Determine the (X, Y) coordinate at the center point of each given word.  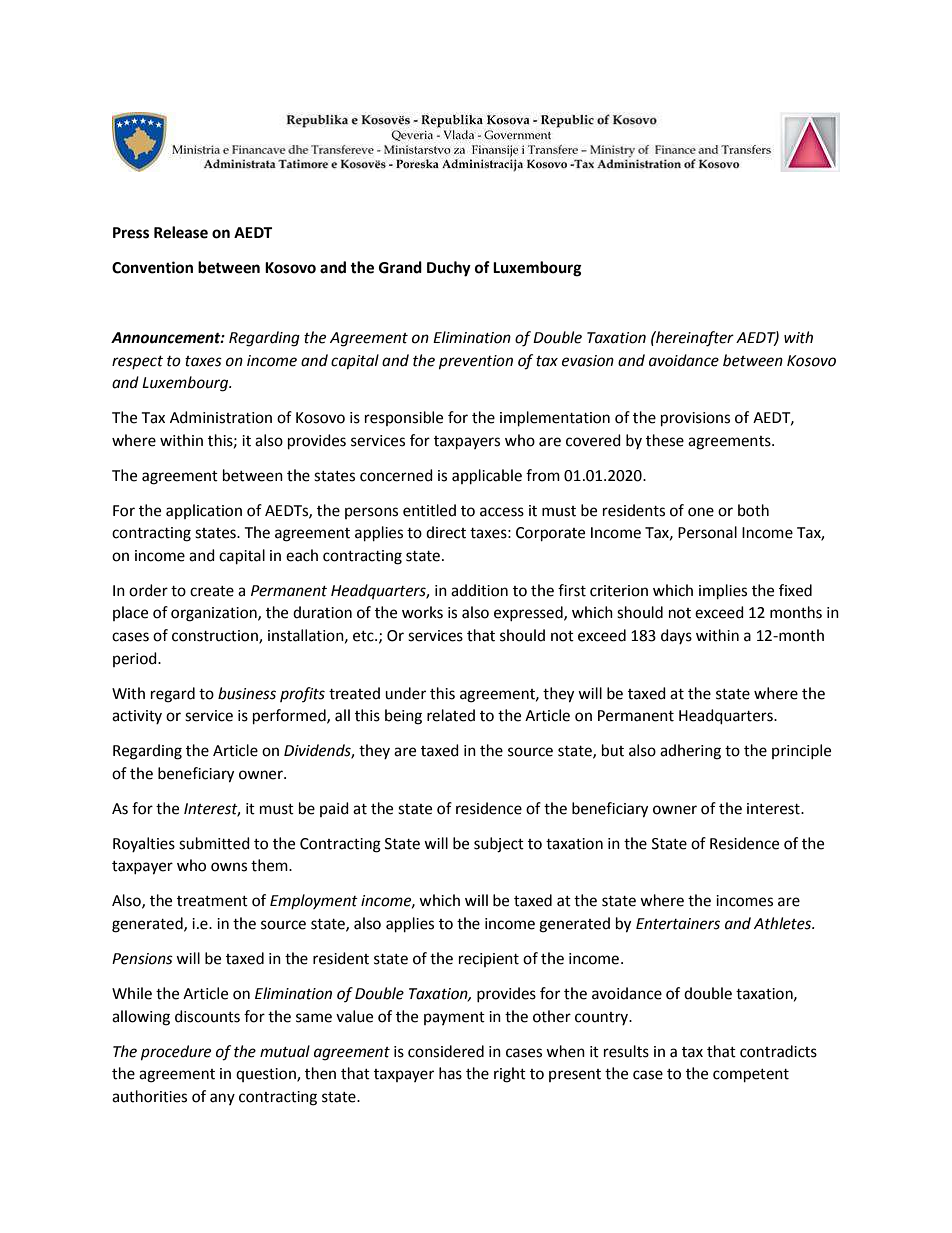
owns (229, 867)
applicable (487, 477)
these (665, 440)
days (676, 636)
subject (499, 845)
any (222, 1099)
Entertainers (678, 924)
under (405, 693)
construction (216, 637)
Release (181, 232)
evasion (588, 361)
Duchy (449, 269)
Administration (221, 417)
